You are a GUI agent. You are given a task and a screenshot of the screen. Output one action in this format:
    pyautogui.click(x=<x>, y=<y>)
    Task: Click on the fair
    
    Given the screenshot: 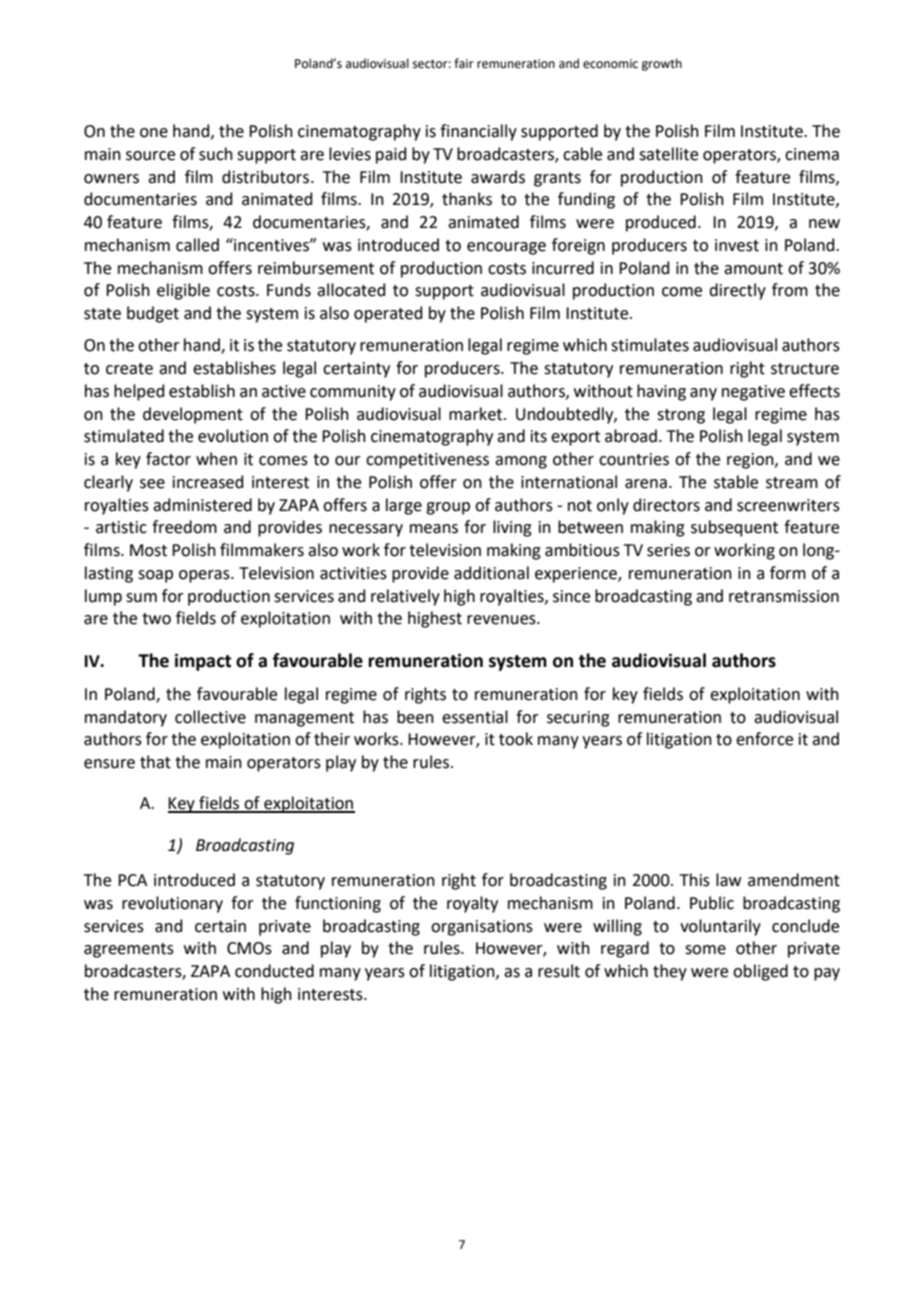 What is the action you would take?
    pyautogui.click(x=464, y=63)
